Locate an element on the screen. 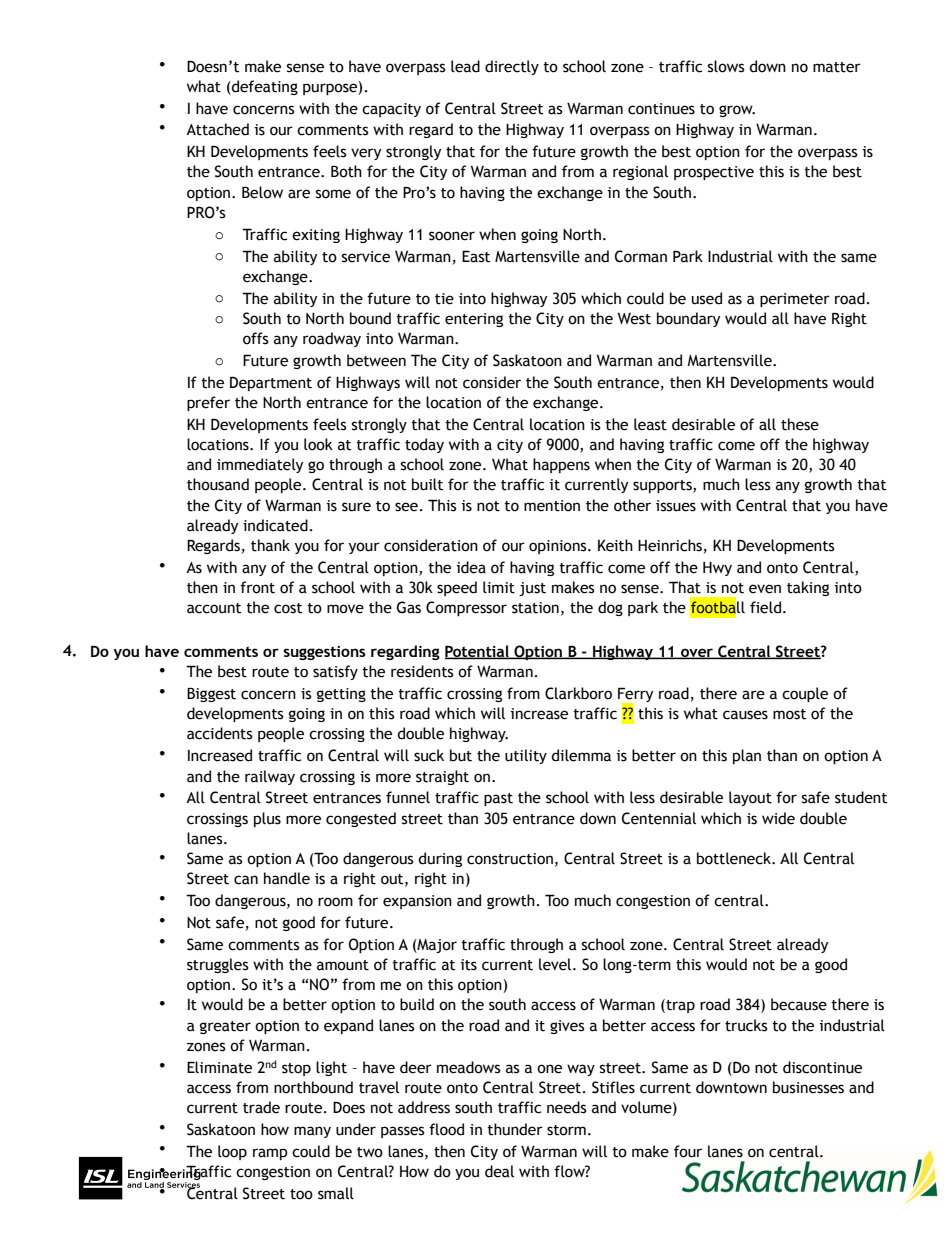  cost is located at coordinates (288, 608).
